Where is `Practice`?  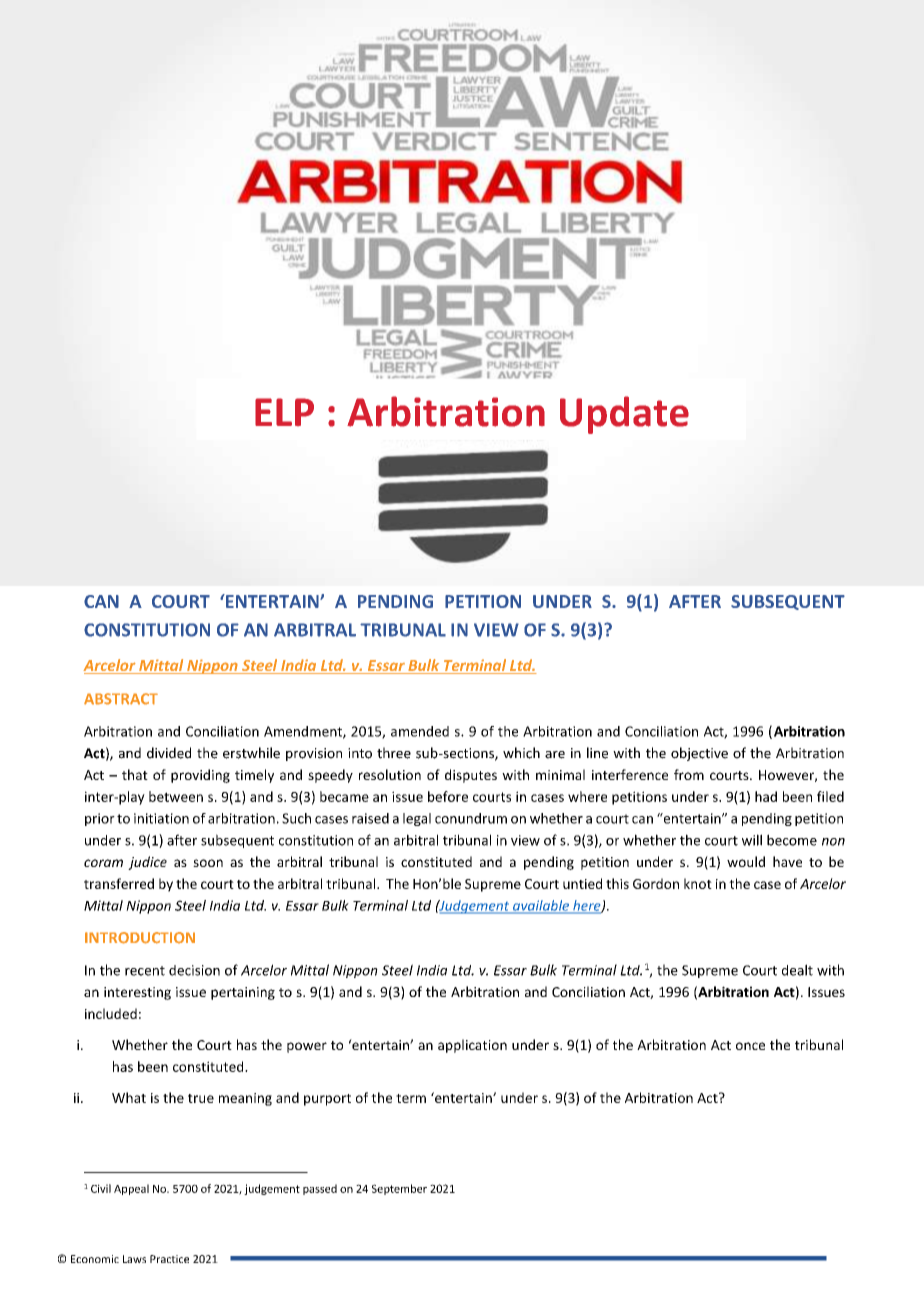
Practice is located at coordinates (169, 1259).
